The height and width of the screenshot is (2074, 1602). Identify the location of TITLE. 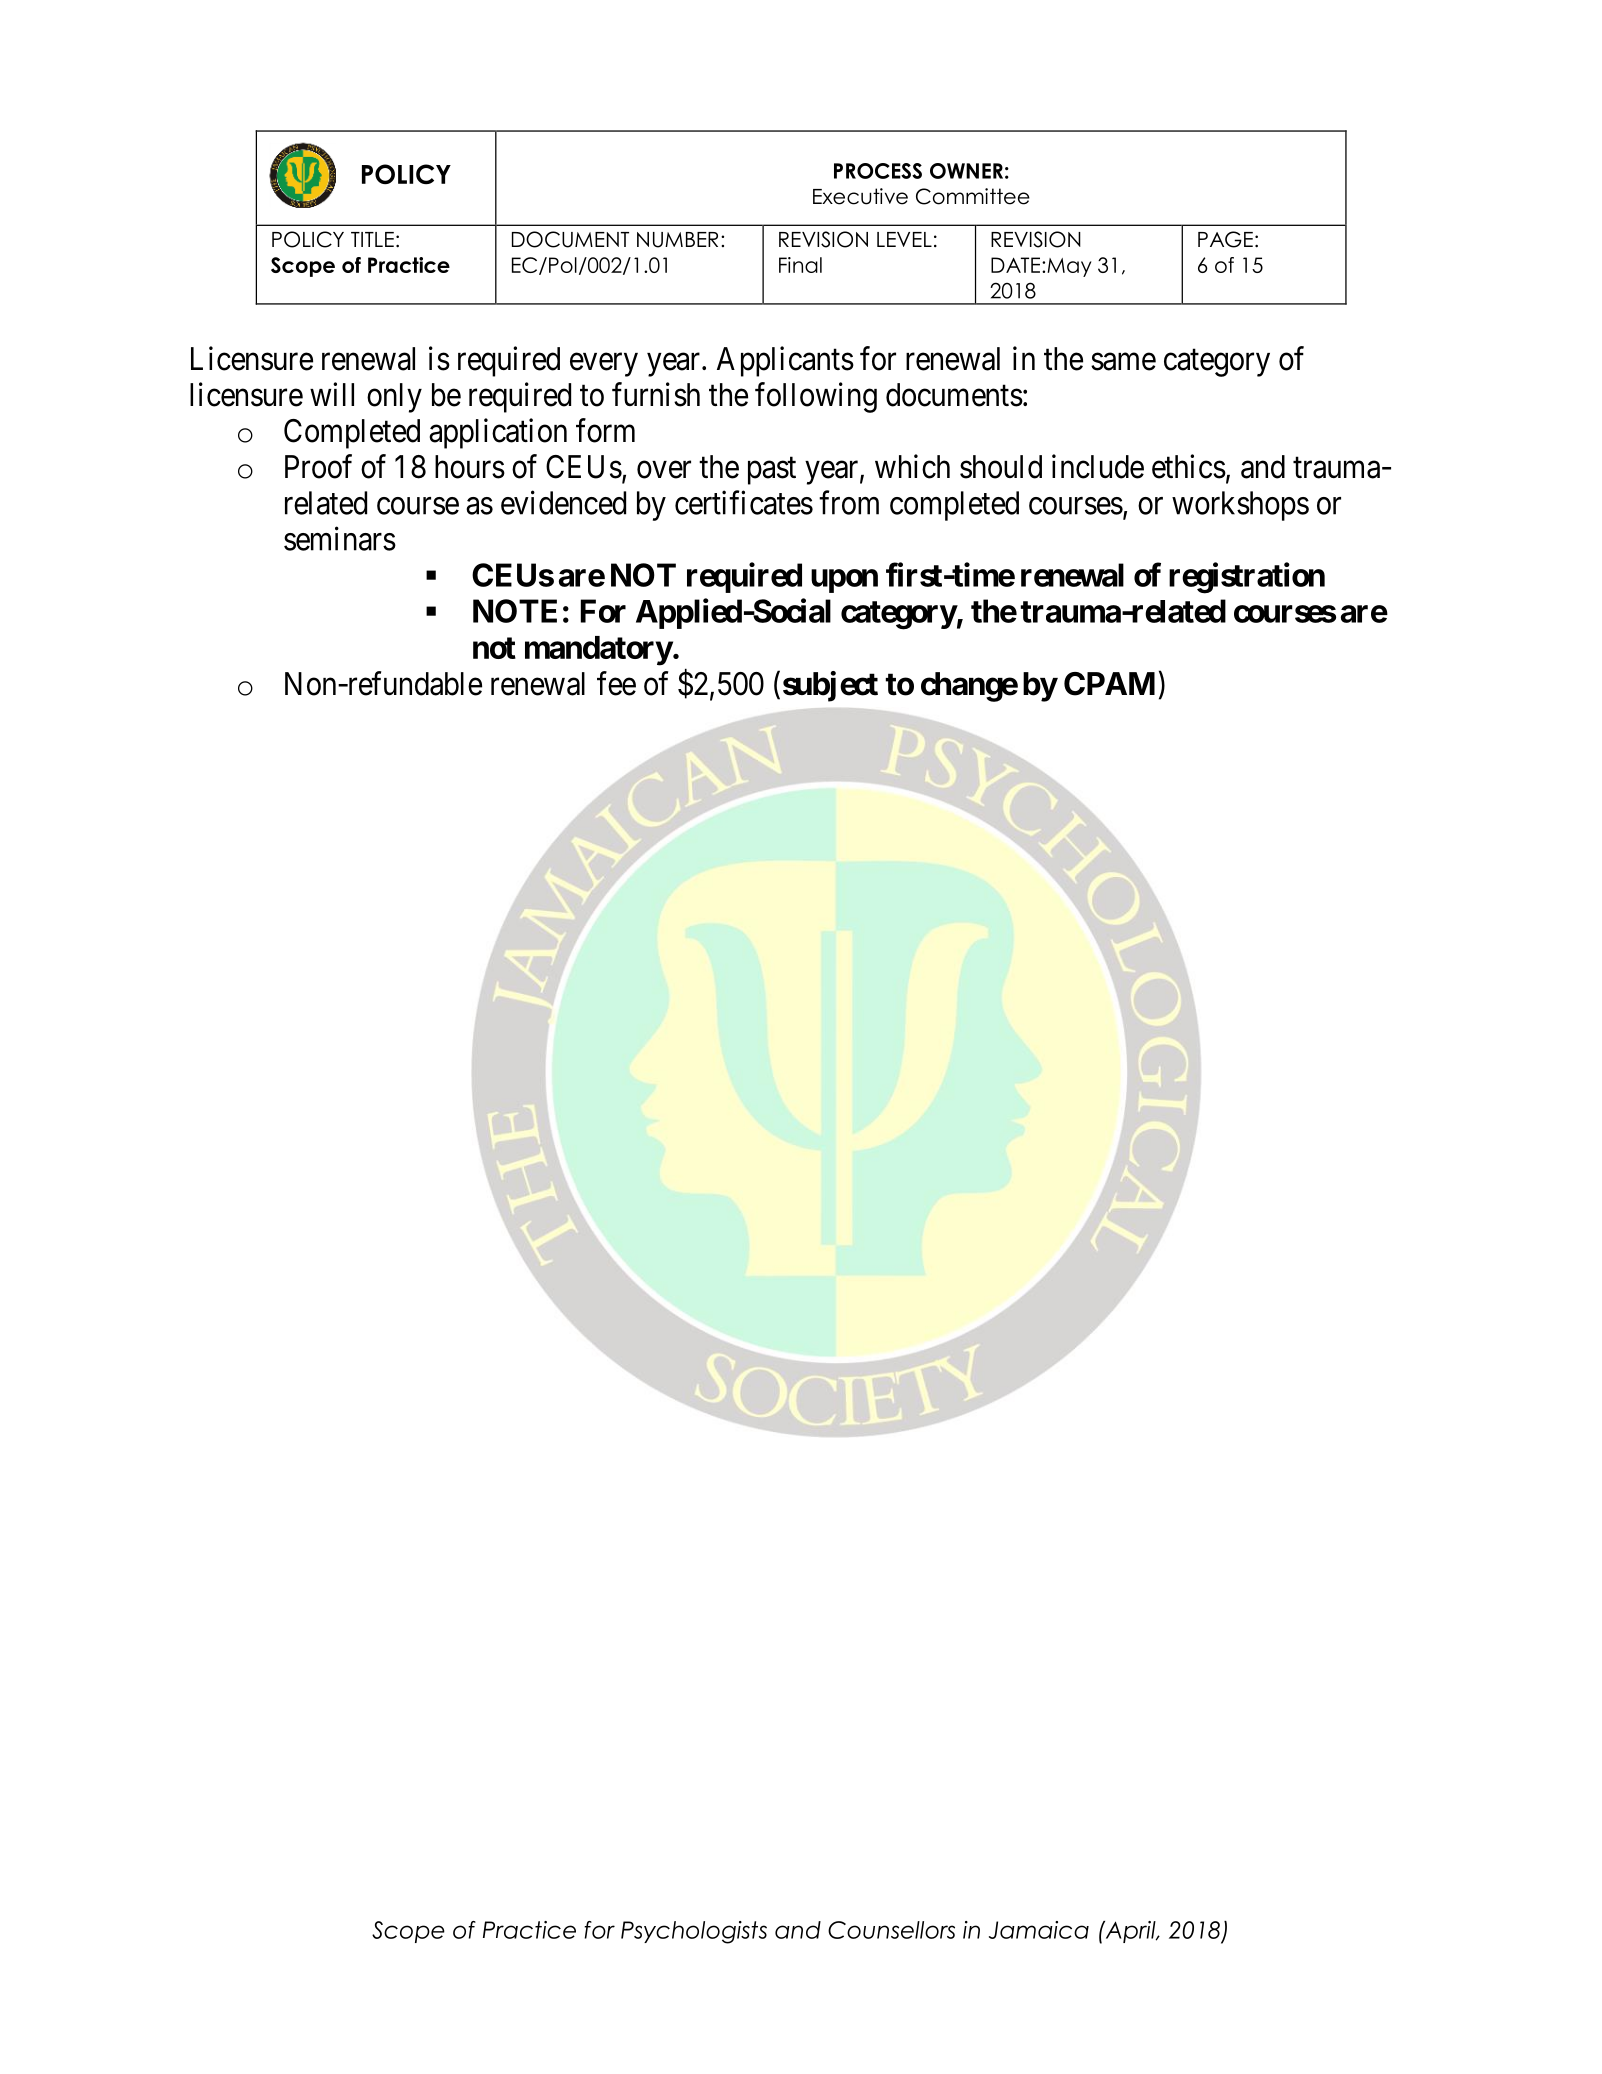
(372, 239).
